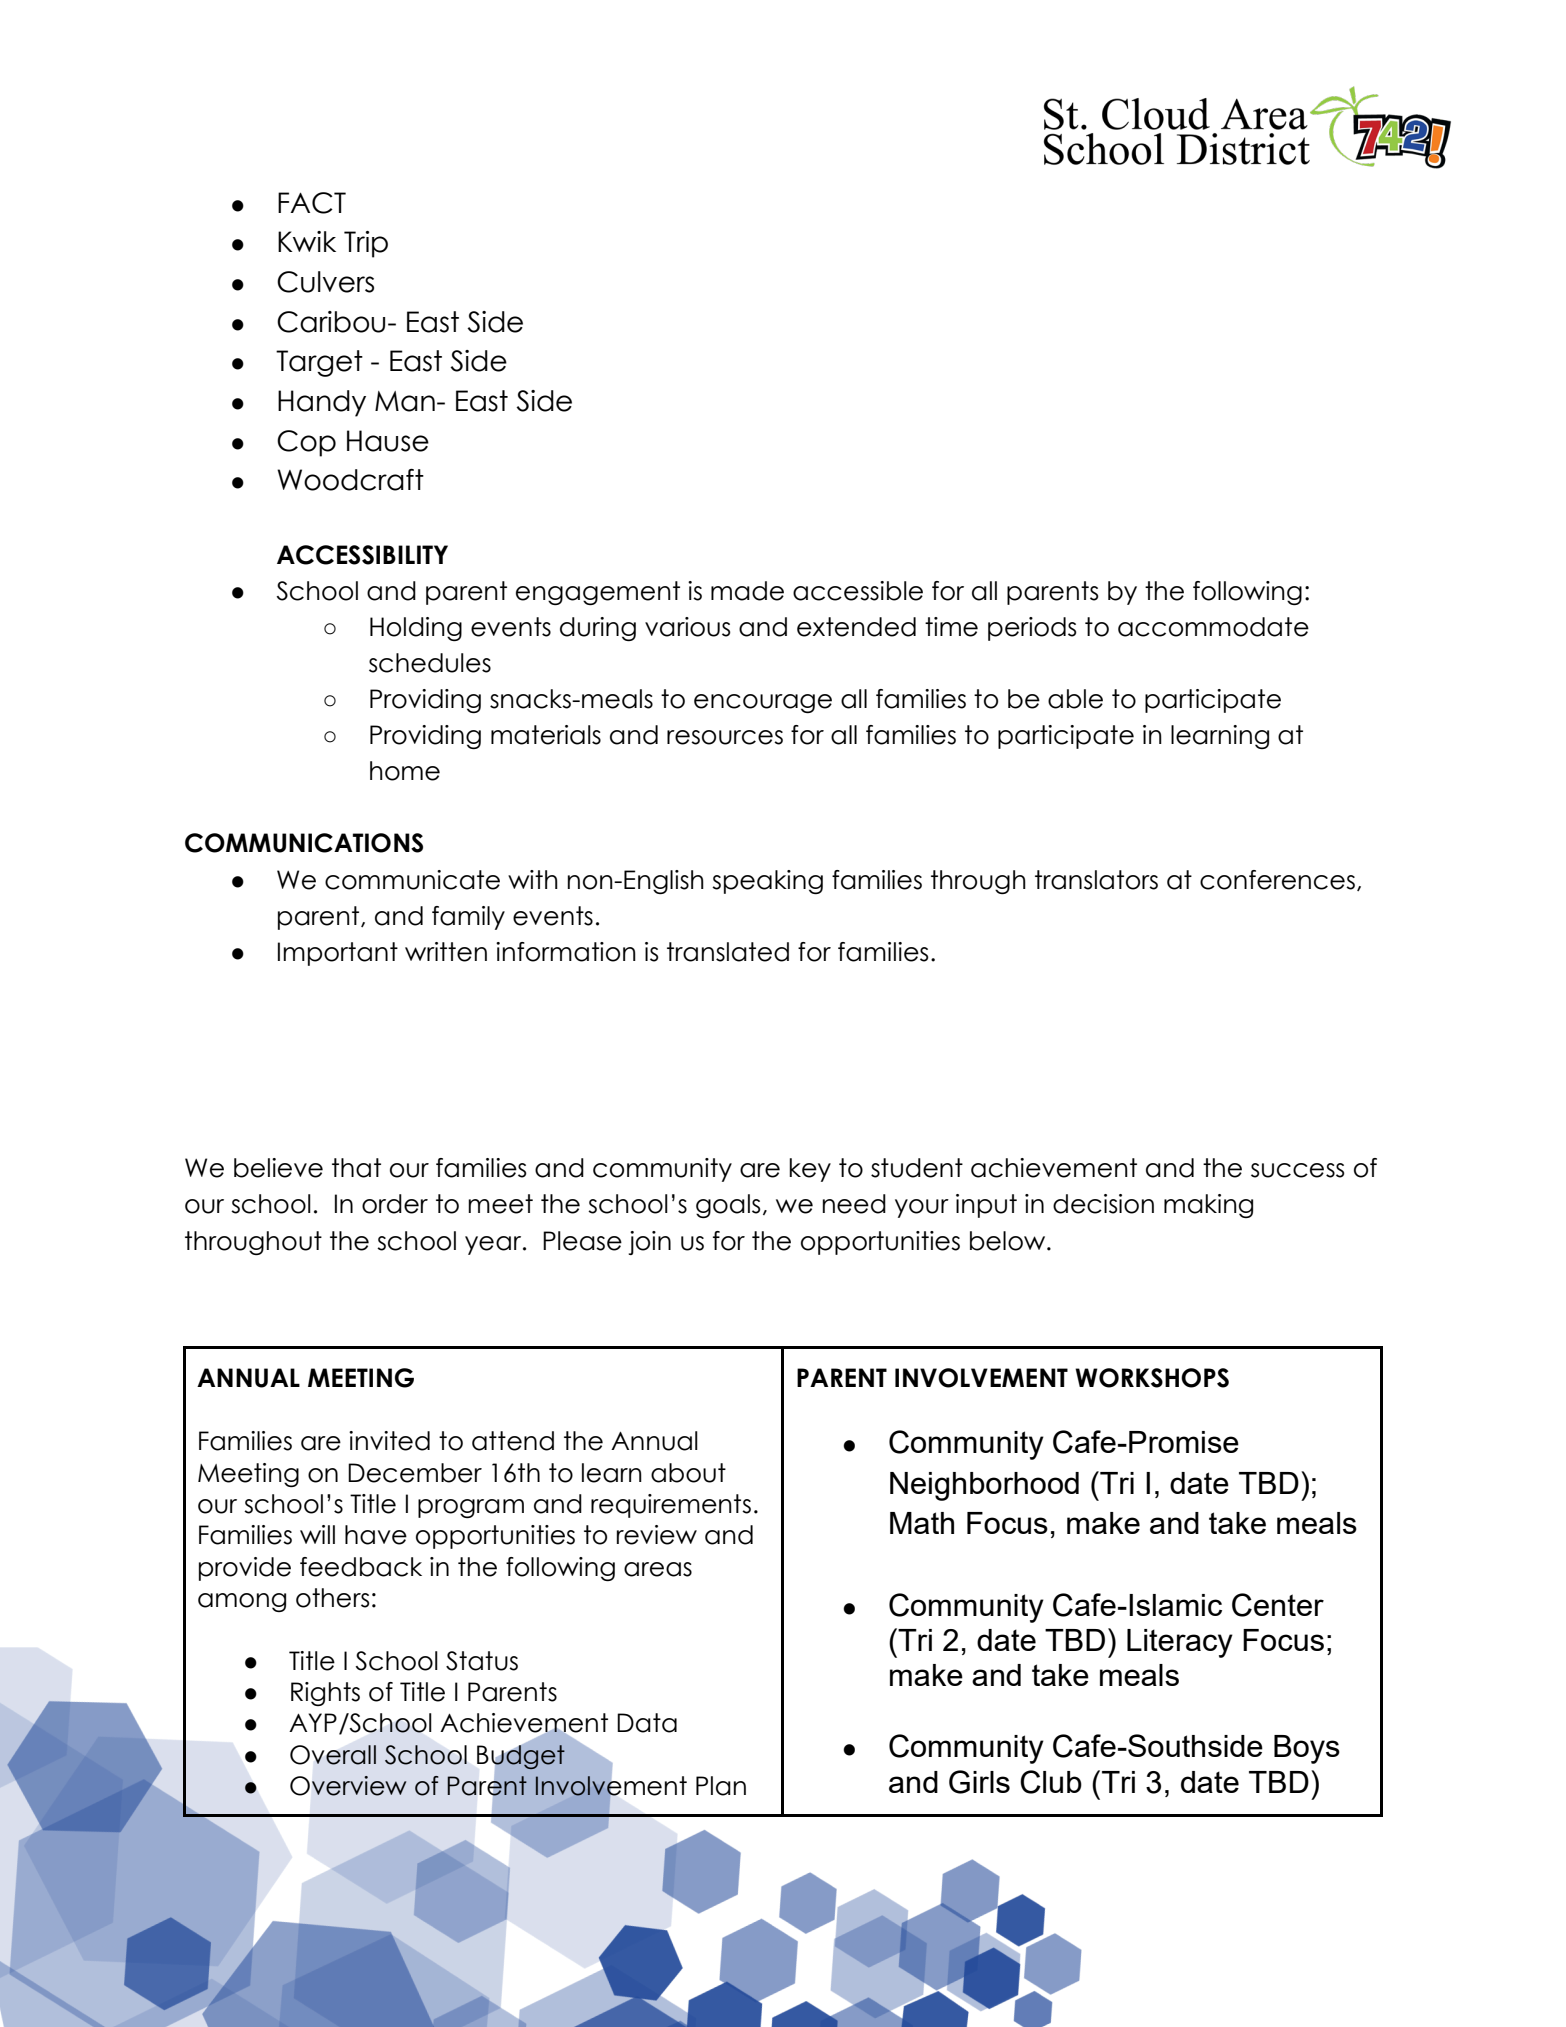  Describe the element at coordinates (767, 882) in the document. I see `speaking` at that location.
